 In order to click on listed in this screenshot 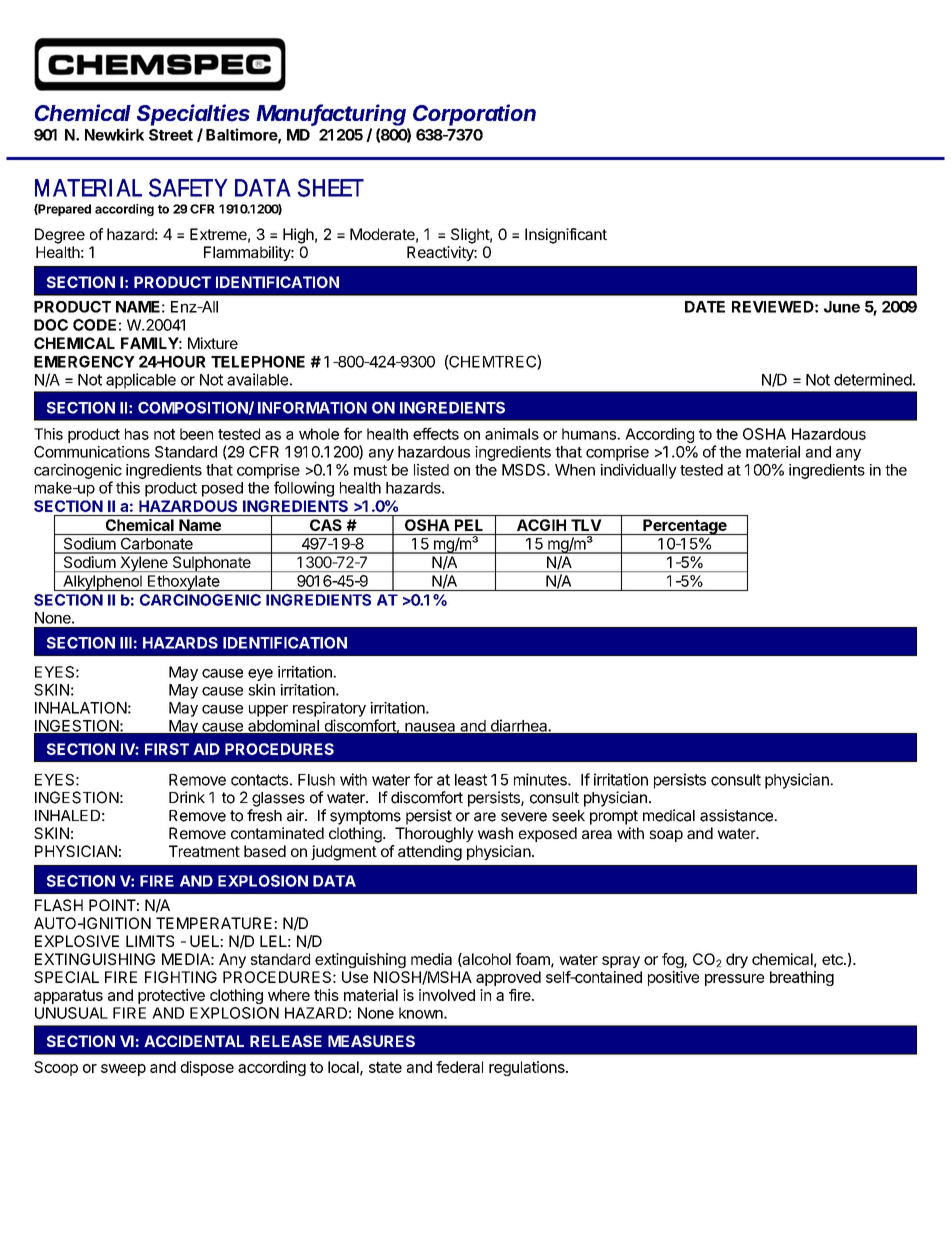, I will do `click(431, 470)`.
